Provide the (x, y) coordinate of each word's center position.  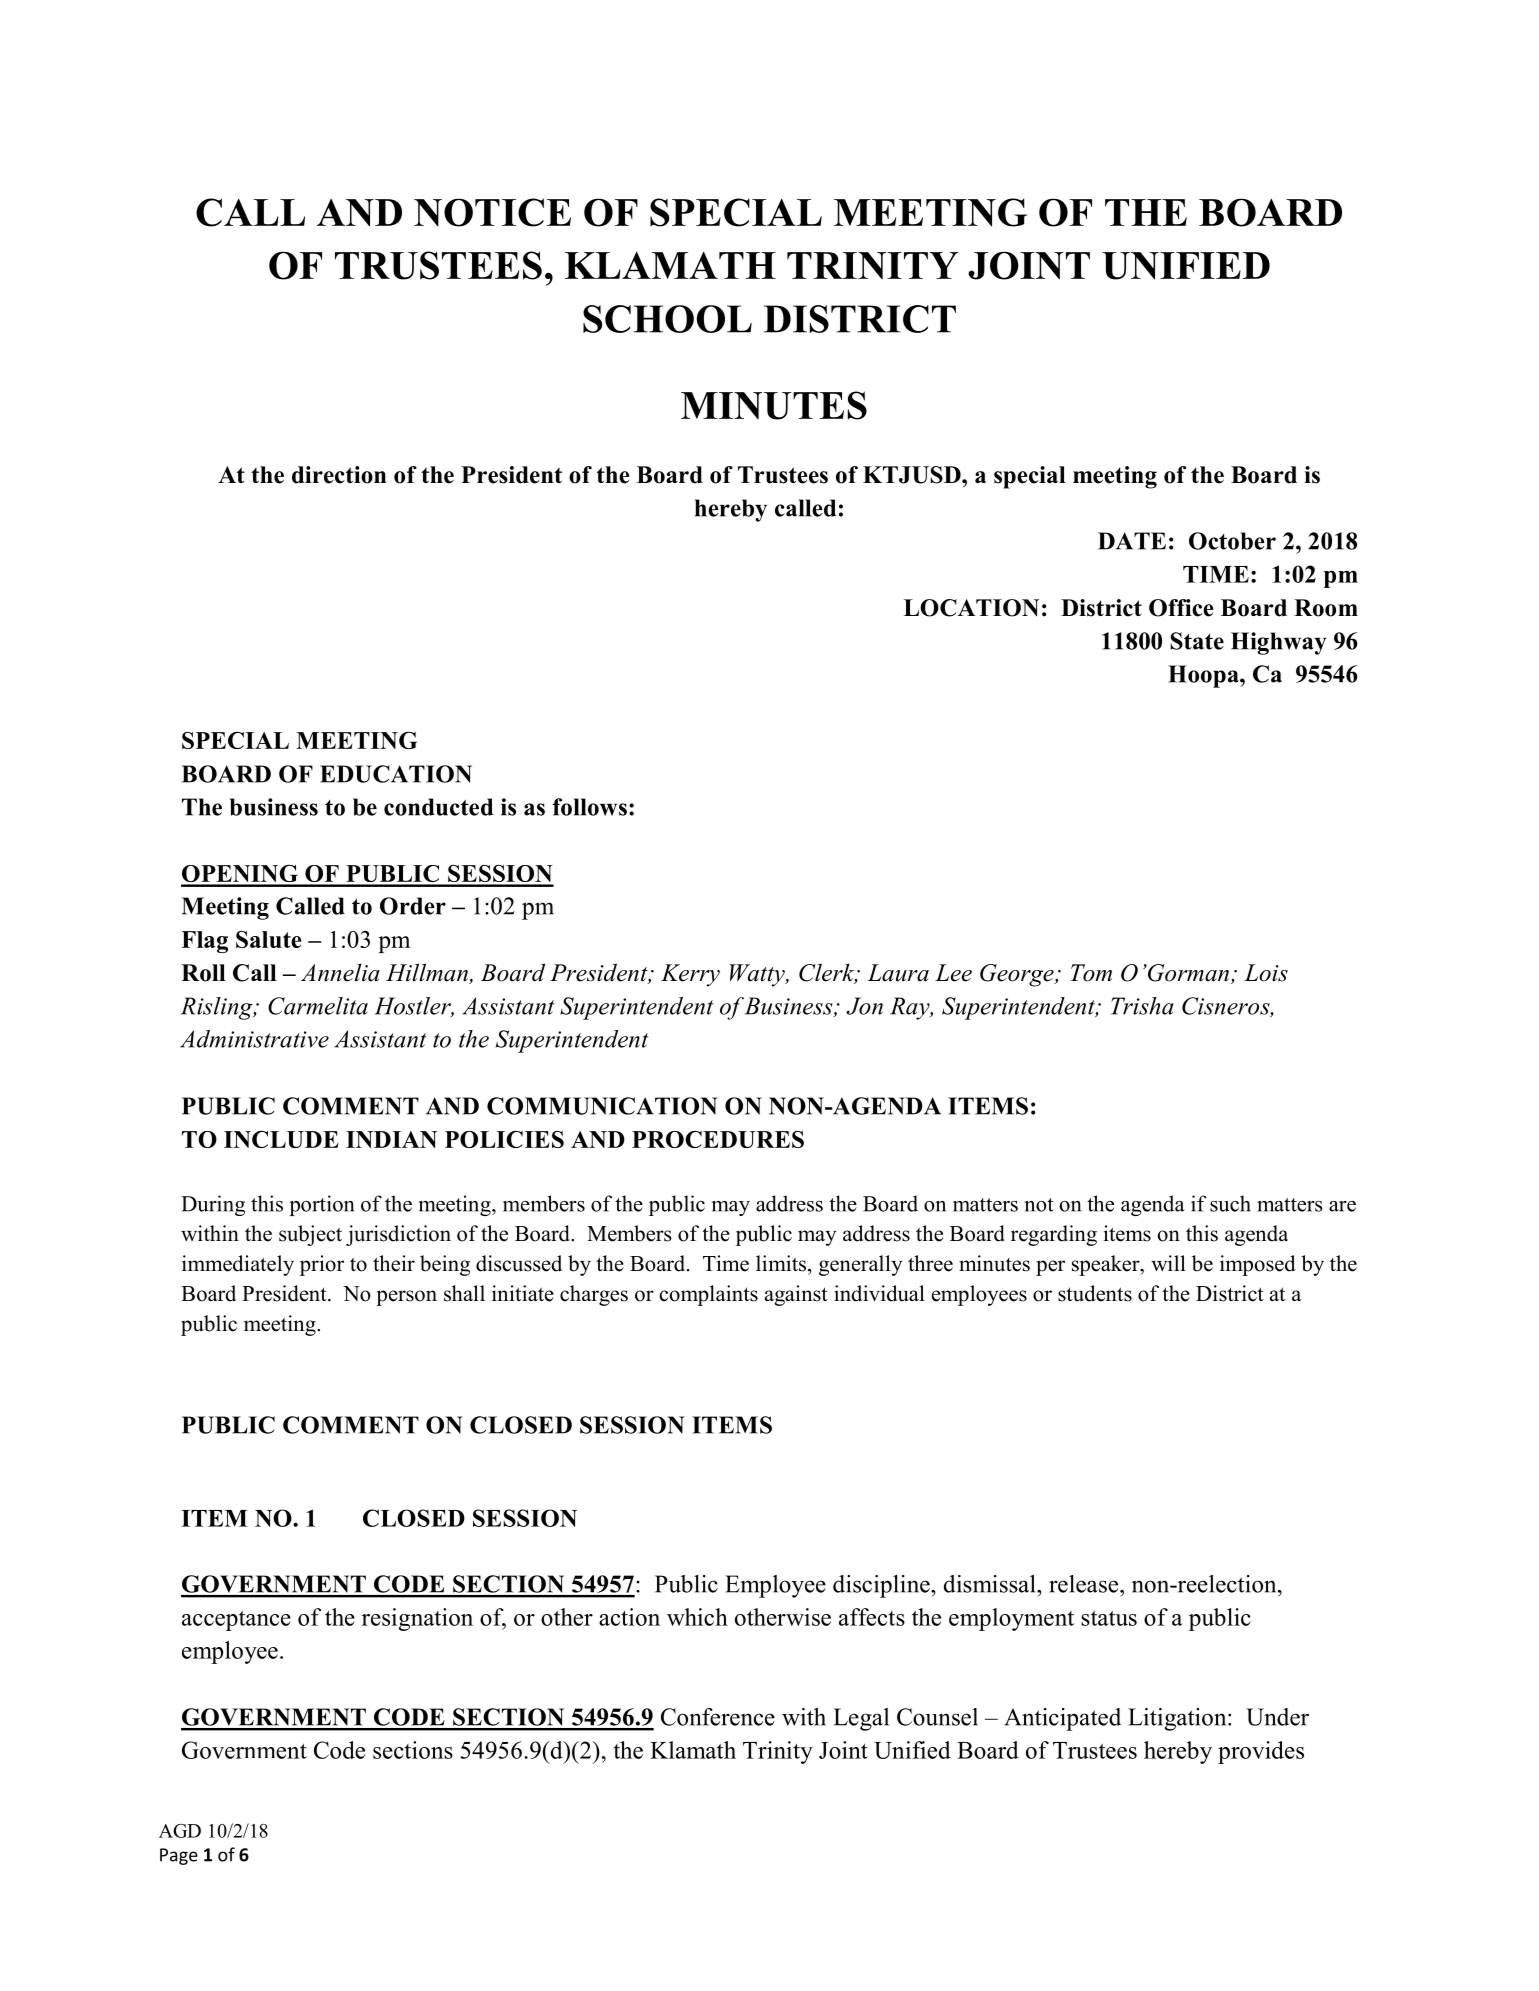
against (796, 1295)
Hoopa (1204, 676)
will (1168, 1263)
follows (590, 807)
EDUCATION (396, 774)
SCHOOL (667, 319)
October (1232, 541)
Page (179, 1856)
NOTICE (492, 212)
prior (322, 1265)
